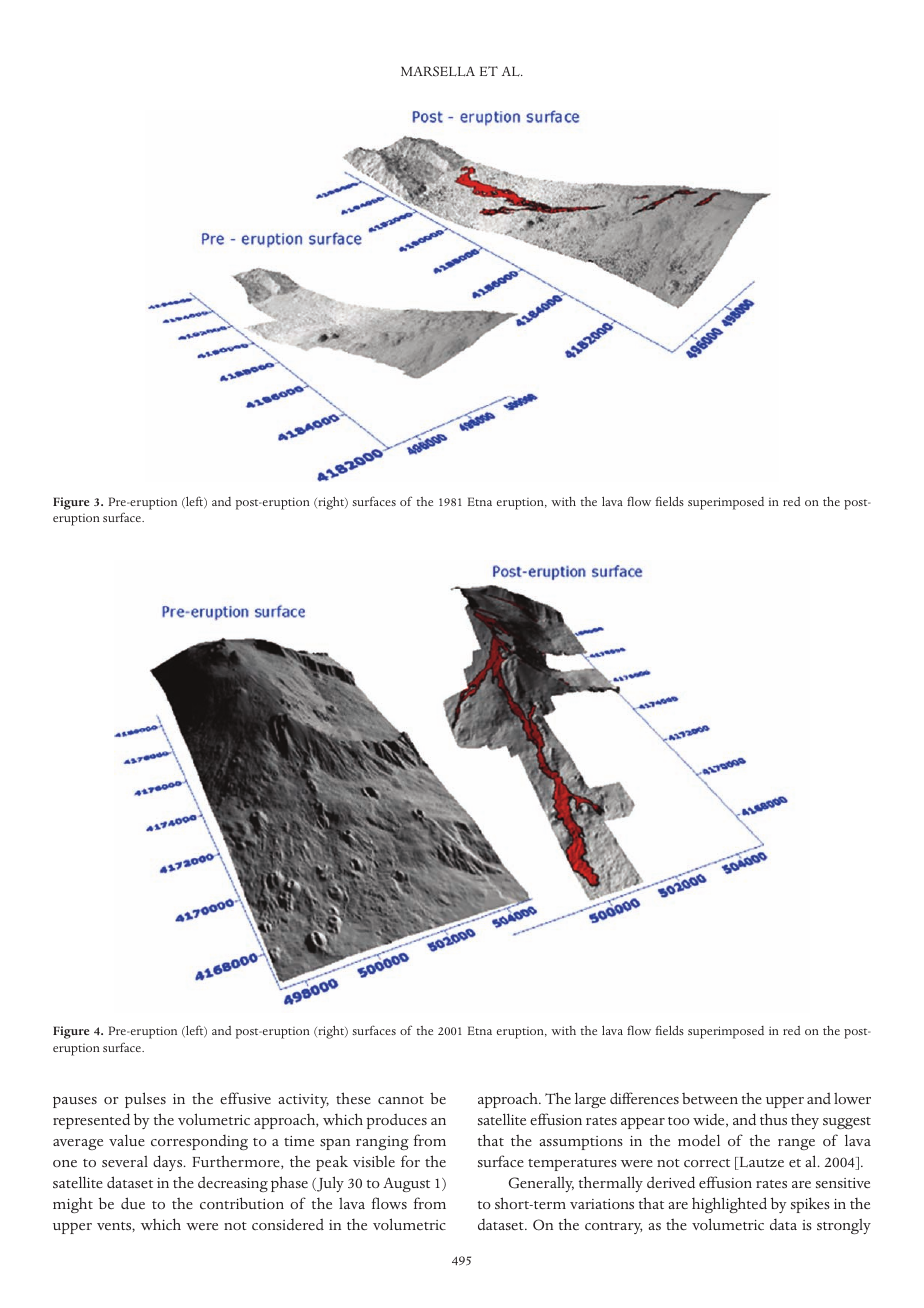 Image resolution: width=924 pixels, height=1308 pixels. I want to click on cannot, so click(401, 1100).
